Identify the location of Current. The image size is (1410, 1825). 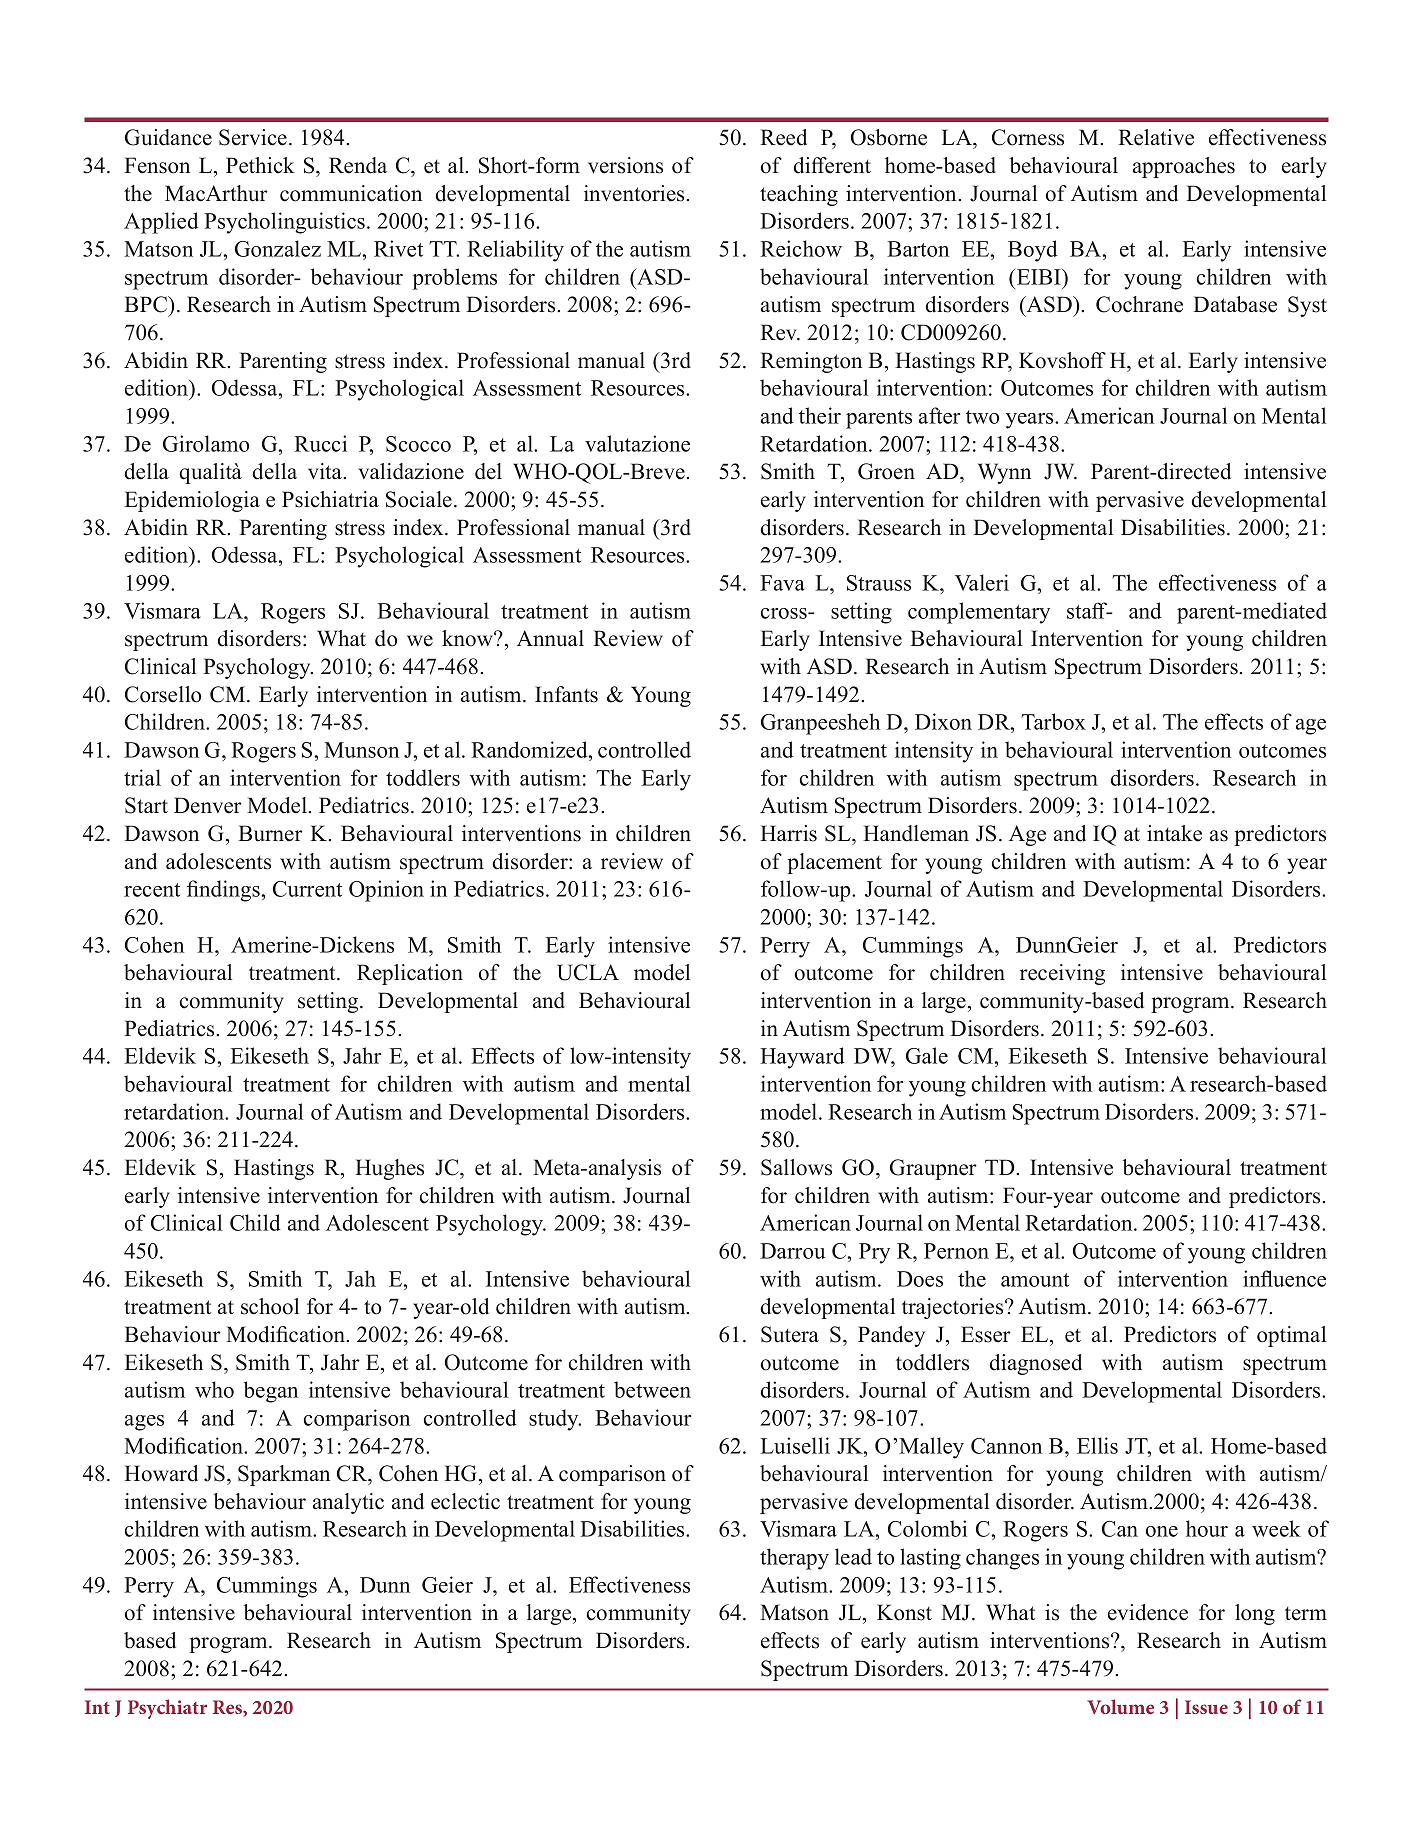
(307, 889).
